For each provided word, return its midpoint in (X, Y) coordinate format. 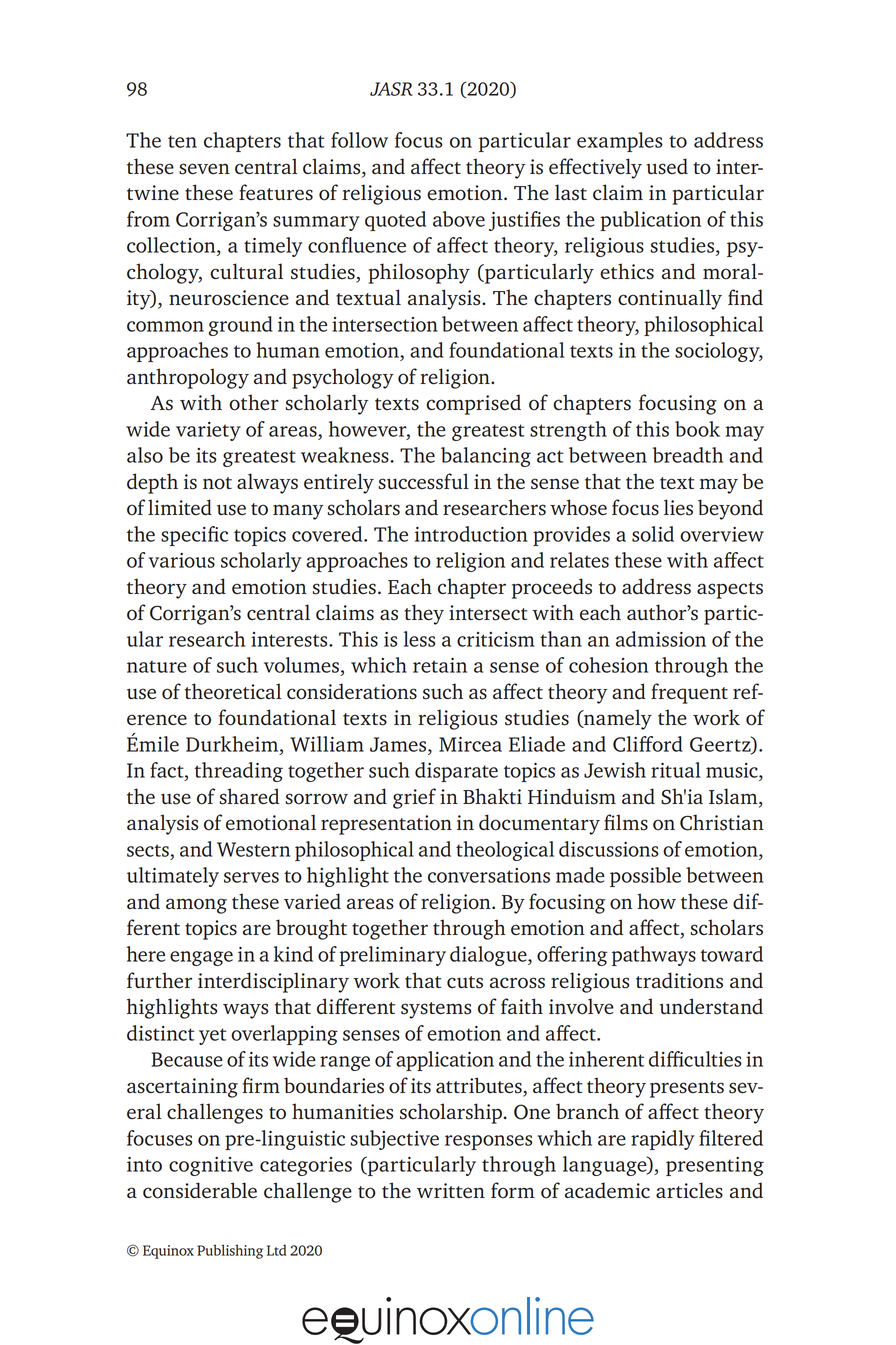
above (459, 219)
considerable (200, 1190)
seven (204, 169)
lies (678, 507)
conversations (489, 875)
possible (645, 877)
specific (194, 536)
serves (251, 877)
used (667, 166)
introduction (471, 534)
